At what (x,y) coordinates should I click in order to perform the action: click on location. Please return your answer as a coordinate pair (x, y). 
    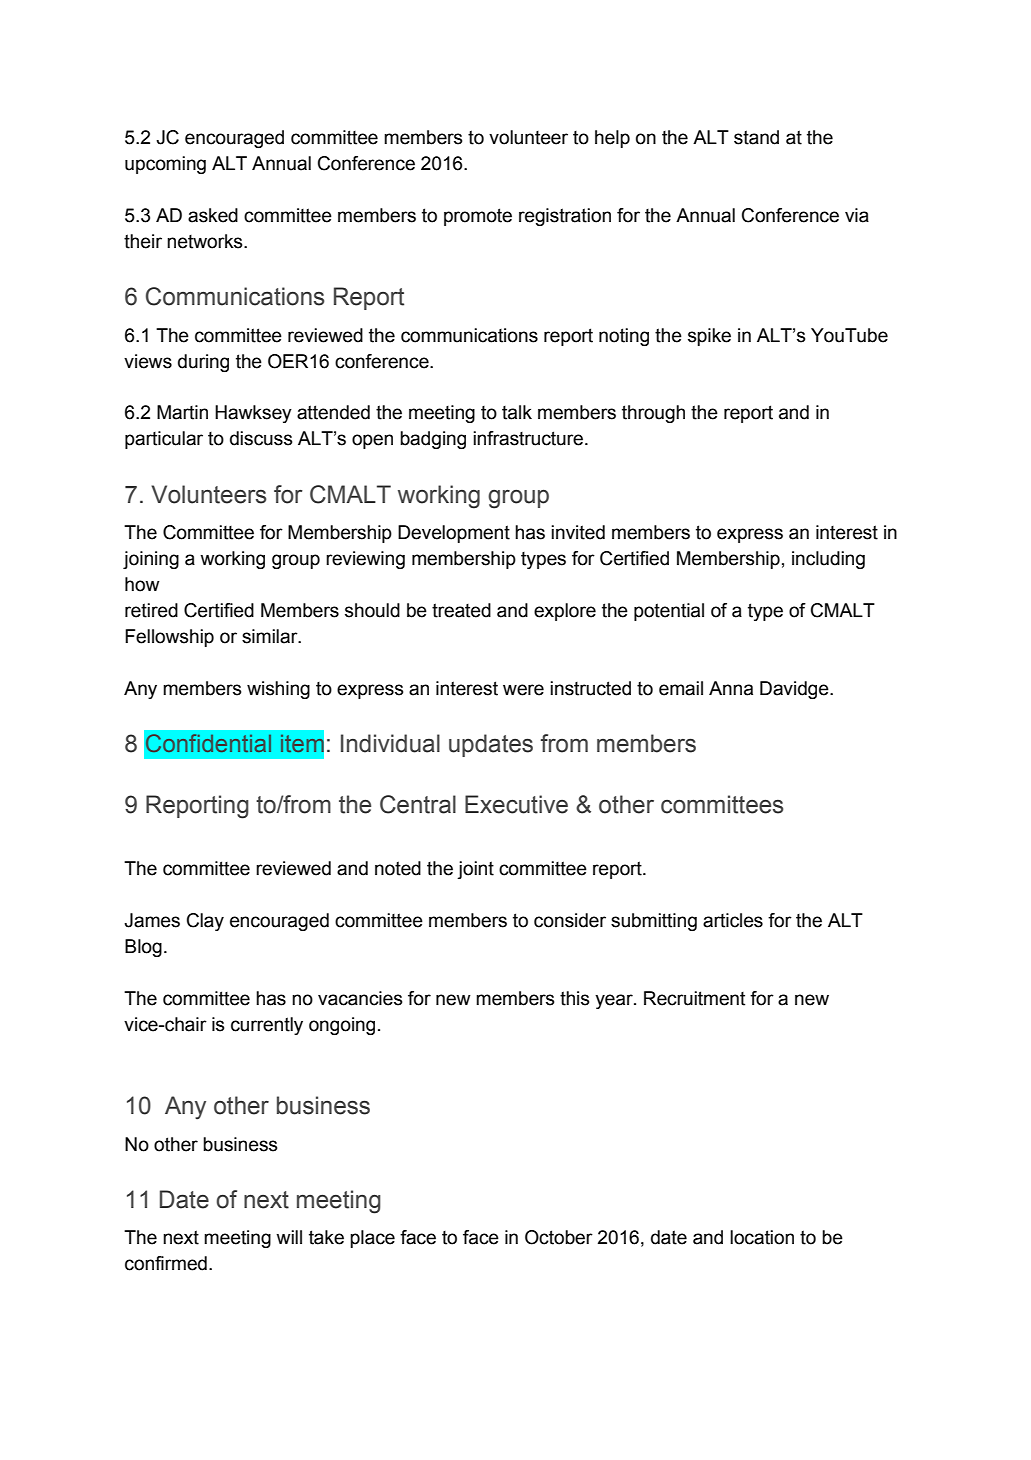
    Looking at the image, I should click on (762, 1237).
